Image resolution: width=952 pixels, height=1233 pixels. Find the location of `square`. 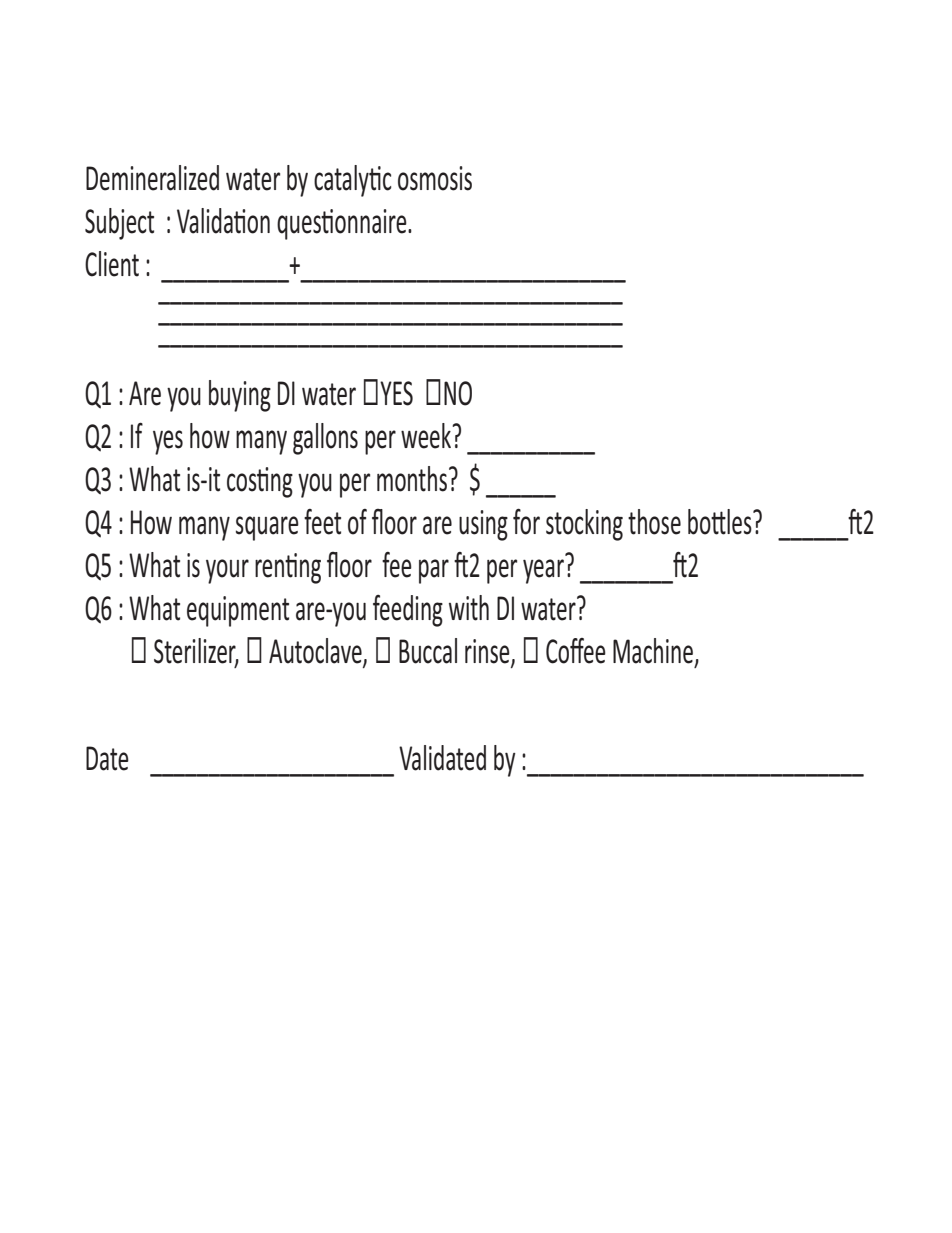

square is located at coordinates (267, 528).
